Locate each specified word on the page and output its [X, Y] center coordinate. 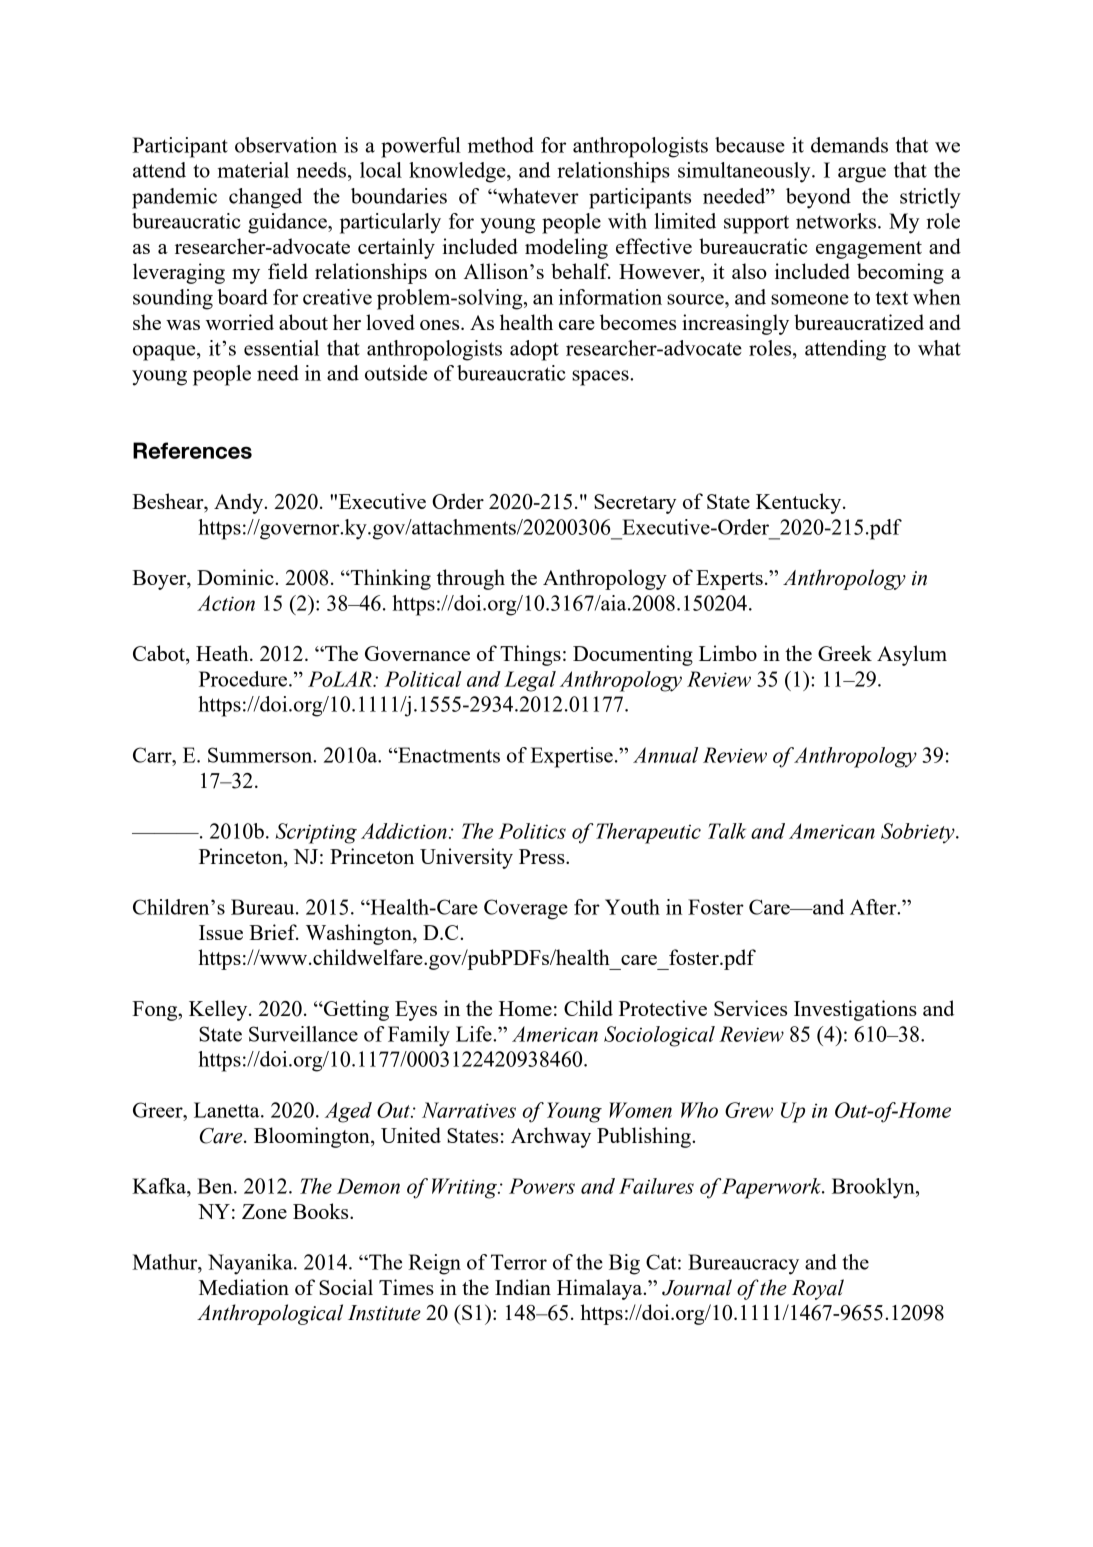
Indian [523, 1287]
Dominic [236, 577]
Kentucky [800, 503]
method [501, 145]
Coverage [526, 909]
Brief [274, 932]
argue [862, 175]
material [253, 170]
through [471, 579]
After [874, 907]
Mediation [244, 1287]
